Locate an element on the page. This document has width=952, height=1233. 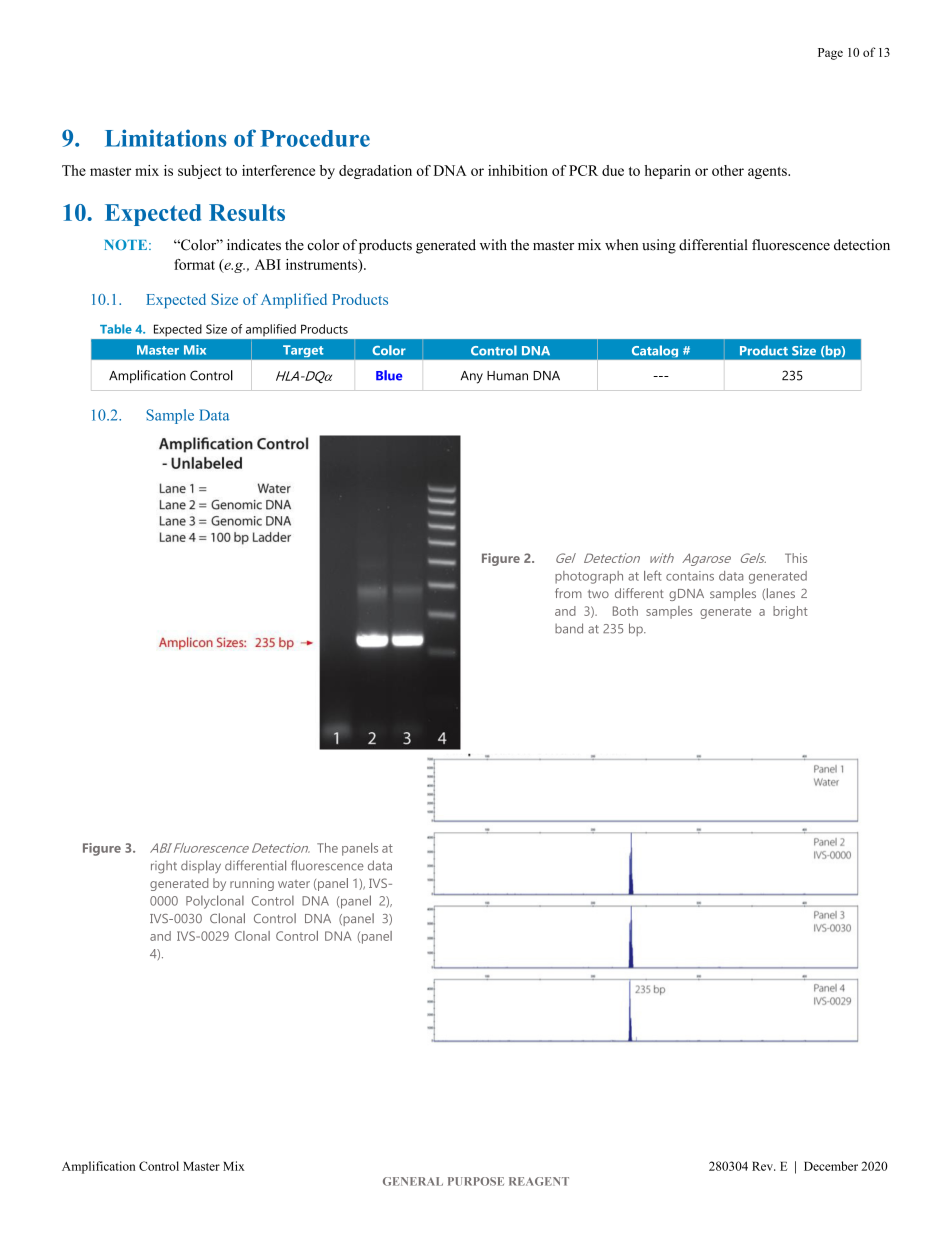
PURPOSE is located at coordinates (476, 1181).
